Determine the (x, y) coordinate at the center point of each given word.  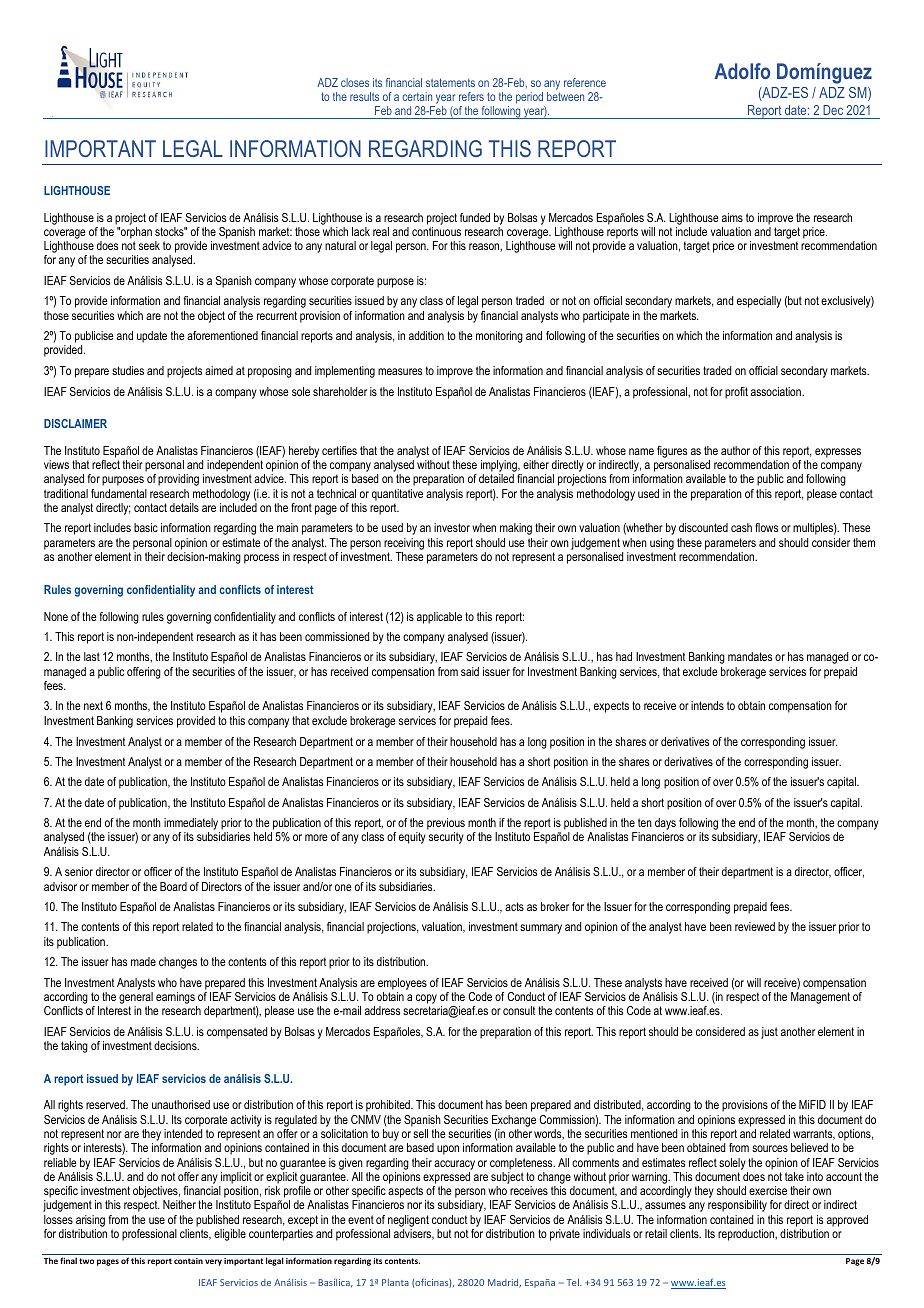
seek (149, 245)
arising (90, 1221)
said (470, 671)
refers (471, 96)
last (92, 656)
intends (707, 705)
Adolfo (742, 71)
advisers (414, 1234)
